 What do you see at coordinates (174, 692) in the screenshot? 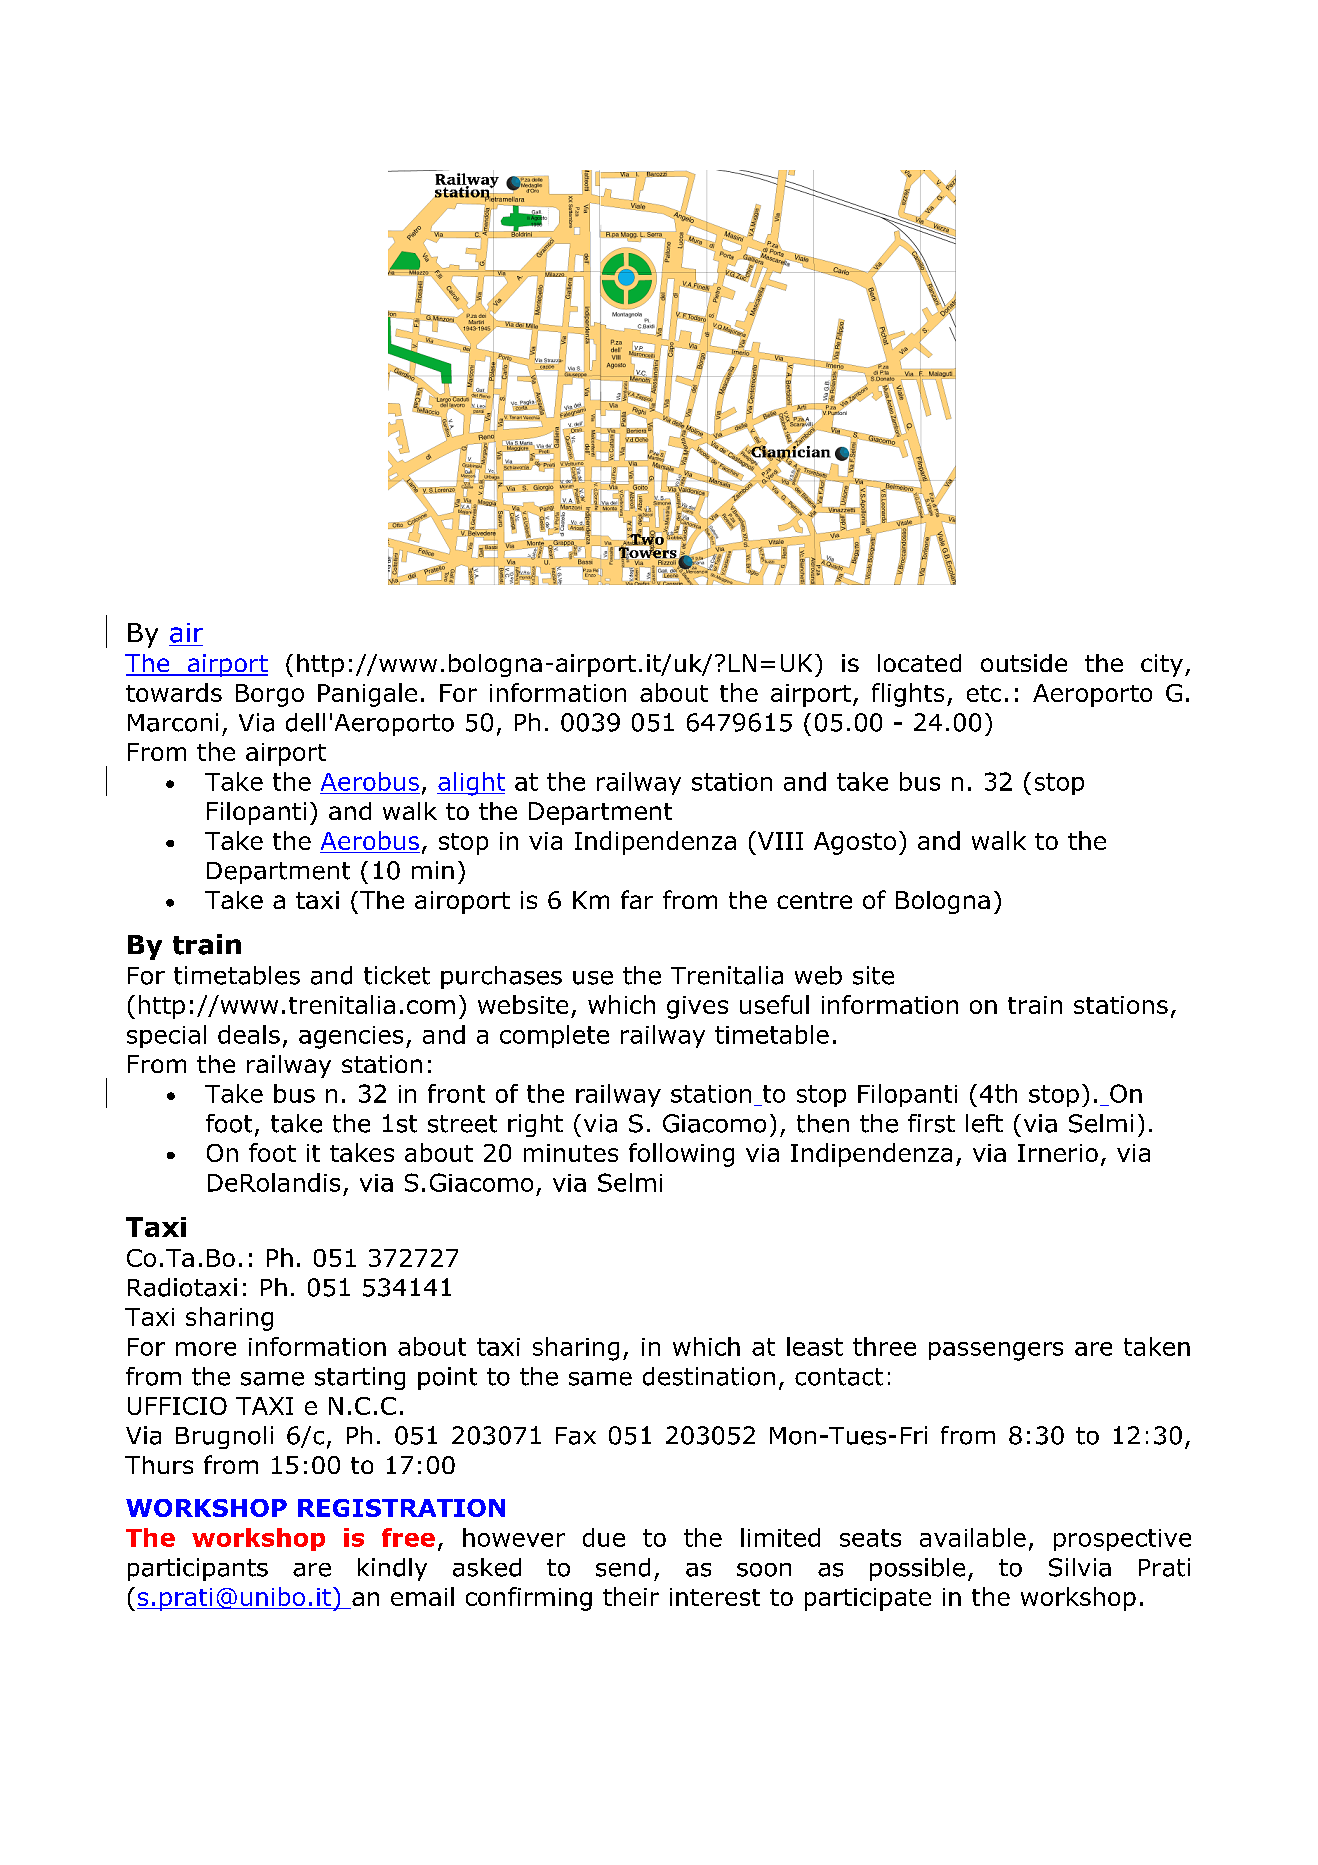
I see `towards` at bounding box center [174, 692].
